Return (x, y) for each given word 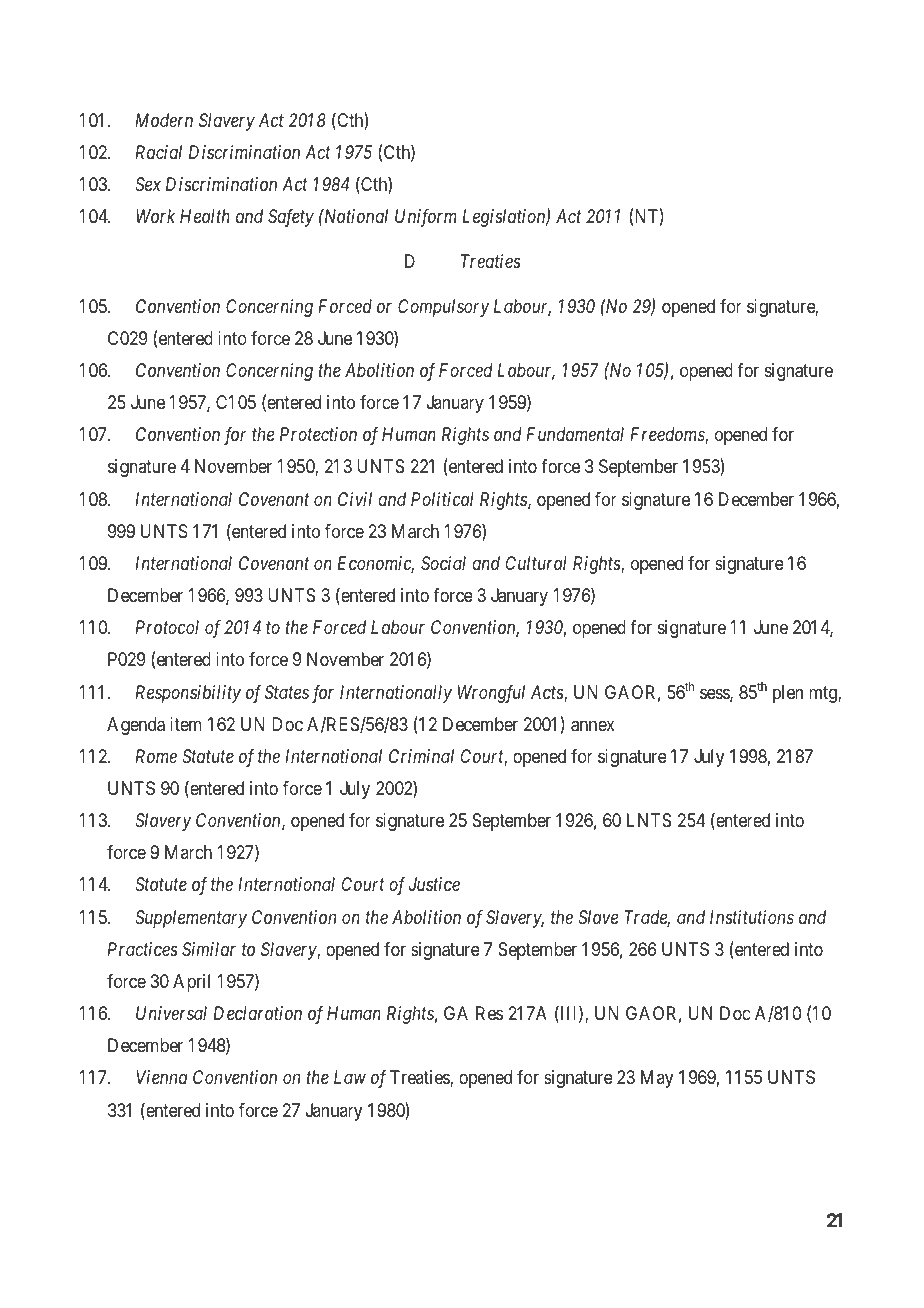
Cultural (536, 563)
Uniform (426, 218)
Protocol (167, 627)
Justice (434, 884)
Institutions (752, 917)
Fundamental (575, 434)
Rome (156, 756)
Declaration (257, 1013)
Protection (318, 434)
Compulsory (443, 308)
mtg (824, 694)
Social (443, 563)
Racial (158, 152)
